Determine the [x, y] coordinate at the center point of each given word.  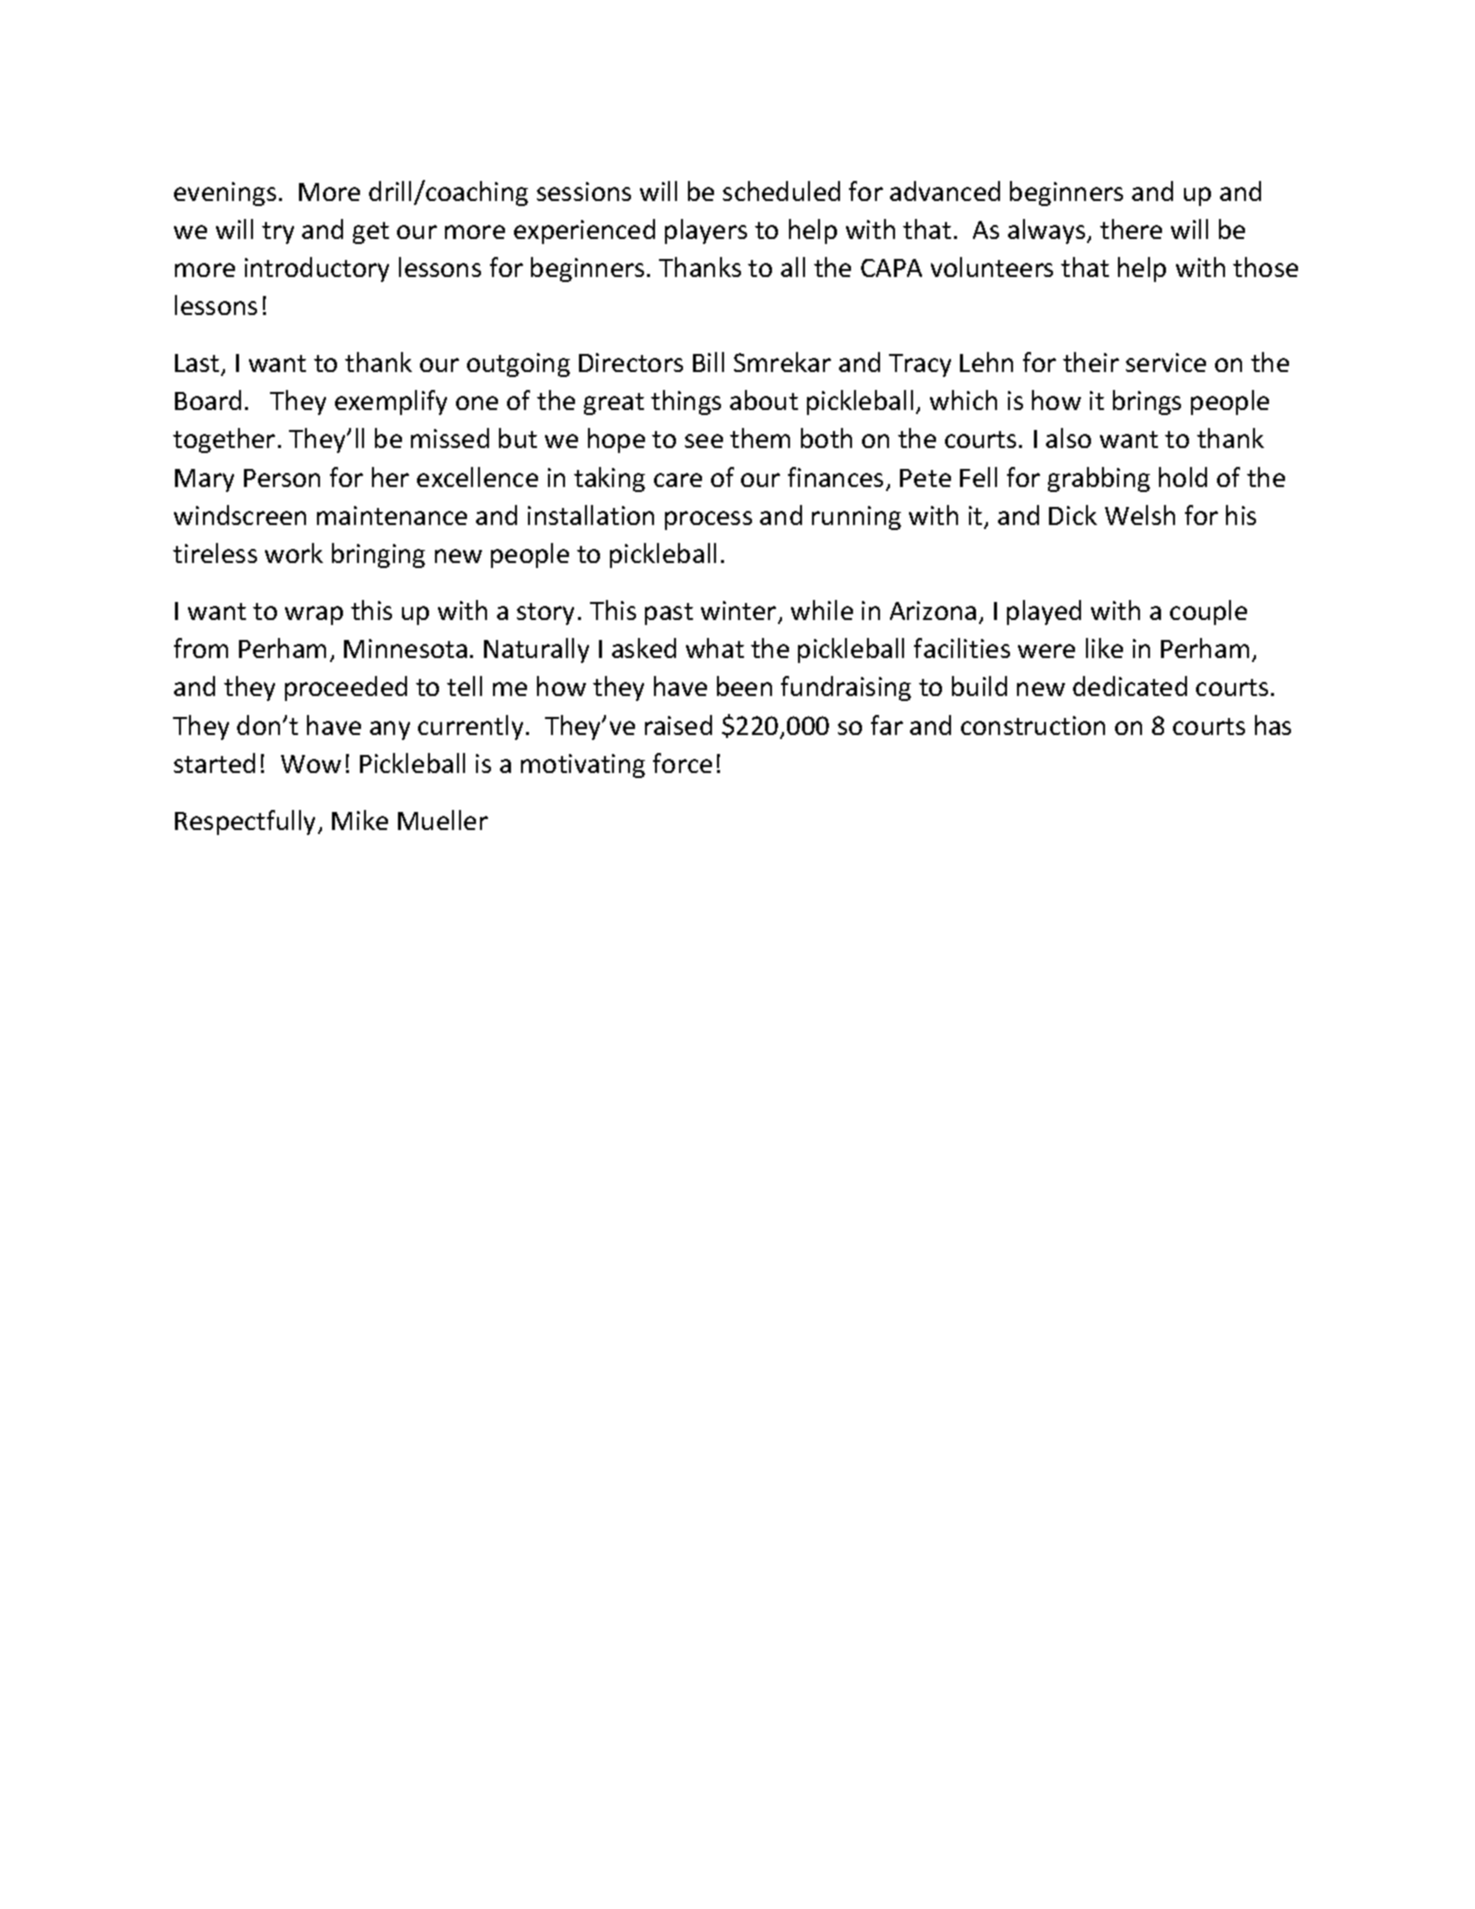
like [1104, 648]
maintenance [392, 515]
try [278, 233]
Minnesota [405, 648]
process [708, 520]
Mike [360, 820]
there [1131, 229]
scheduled [781, 191]
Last [198, 365]
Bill [708, 362]
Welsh [1140, 515]
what [715, 648]
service [1166, 362]
